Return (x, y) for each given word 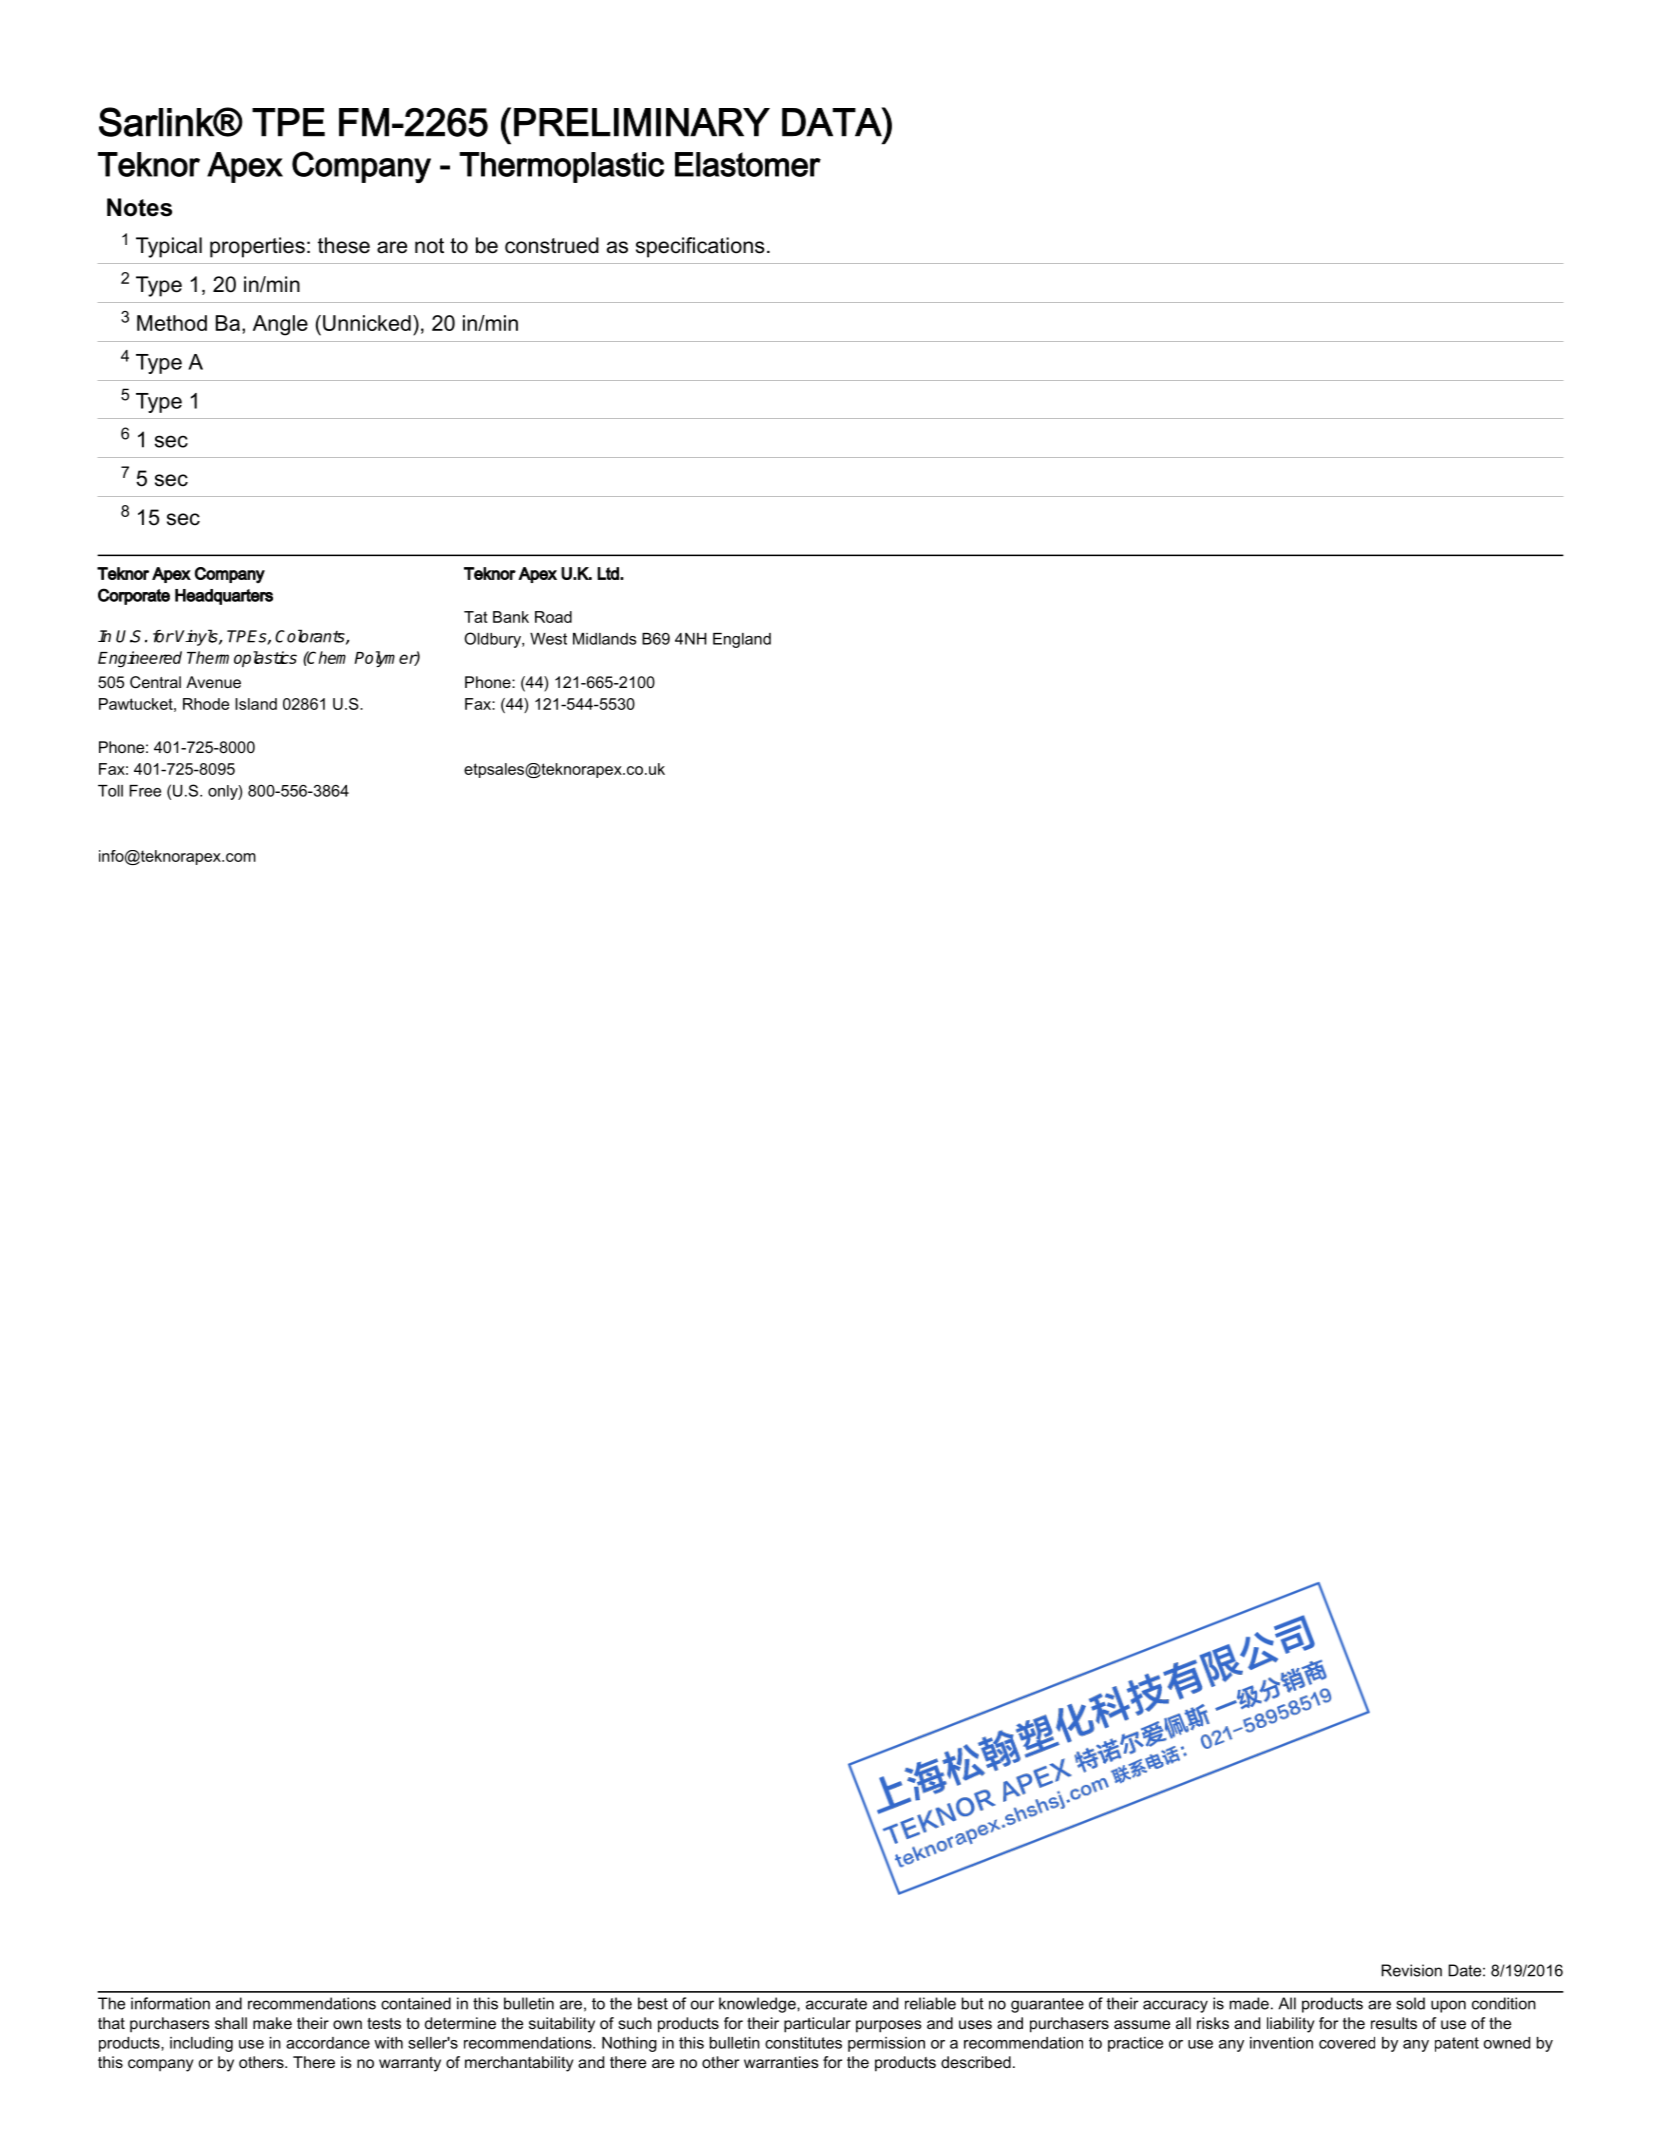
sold (1410, 2003)
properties (257, 247)
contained (416, 2003)
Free (145, 791)
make (272, 2023)
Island (256, 704)
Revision (1411, 1970)
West (548, 639)
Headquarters (224, 597)
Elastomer (748, 164)
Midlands (604, 639)
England (742, 640)
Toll (110, 791)
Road (553, 617)
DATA (832, 122)
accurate (836, 2004)
